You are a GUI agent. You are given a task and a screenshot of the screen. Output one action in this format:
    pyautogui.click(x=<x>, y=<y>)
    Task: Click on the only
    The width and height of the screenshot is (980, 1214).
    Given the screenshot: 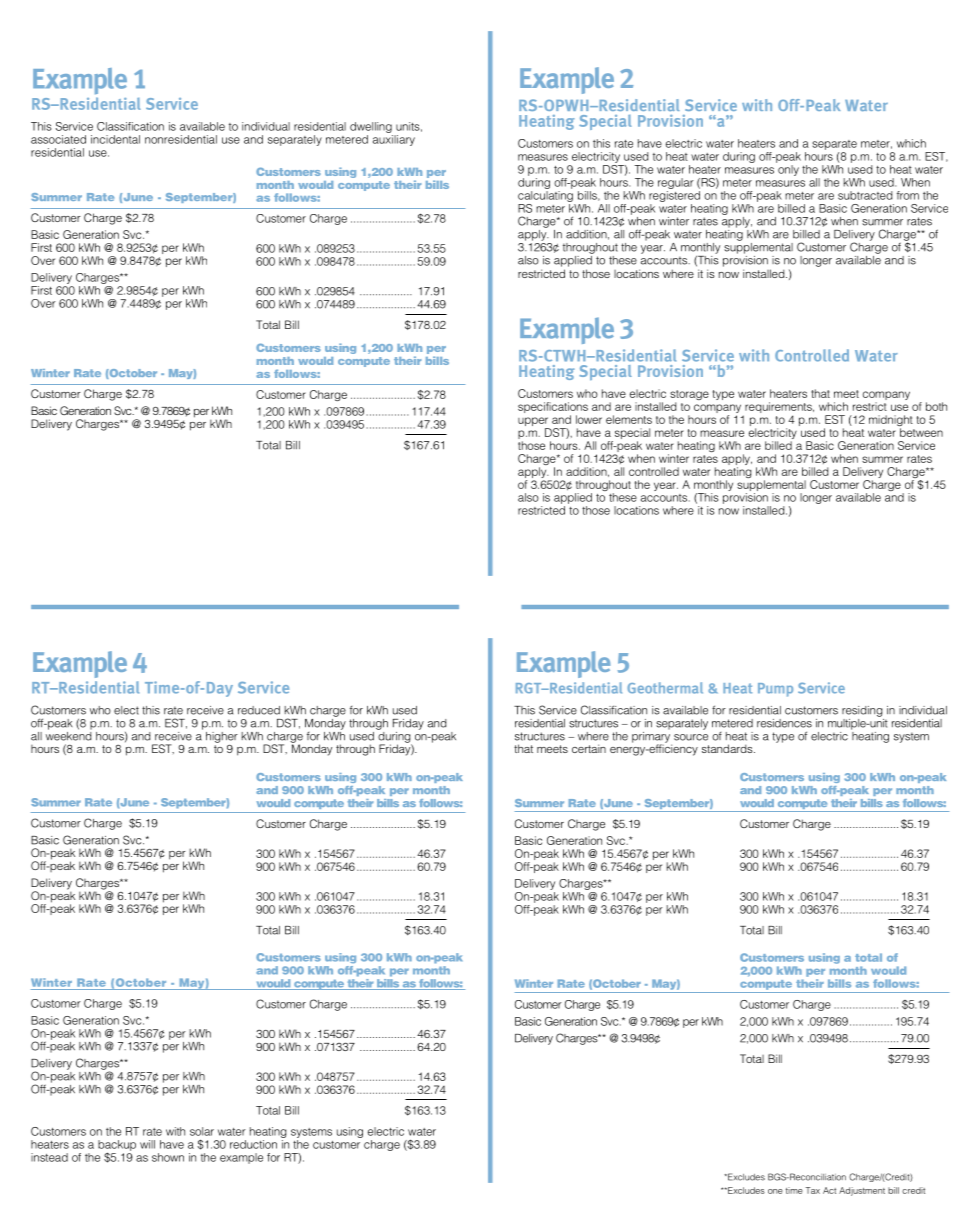 What is the action you would take?
    pyautogui.click(x=788, y=170)
